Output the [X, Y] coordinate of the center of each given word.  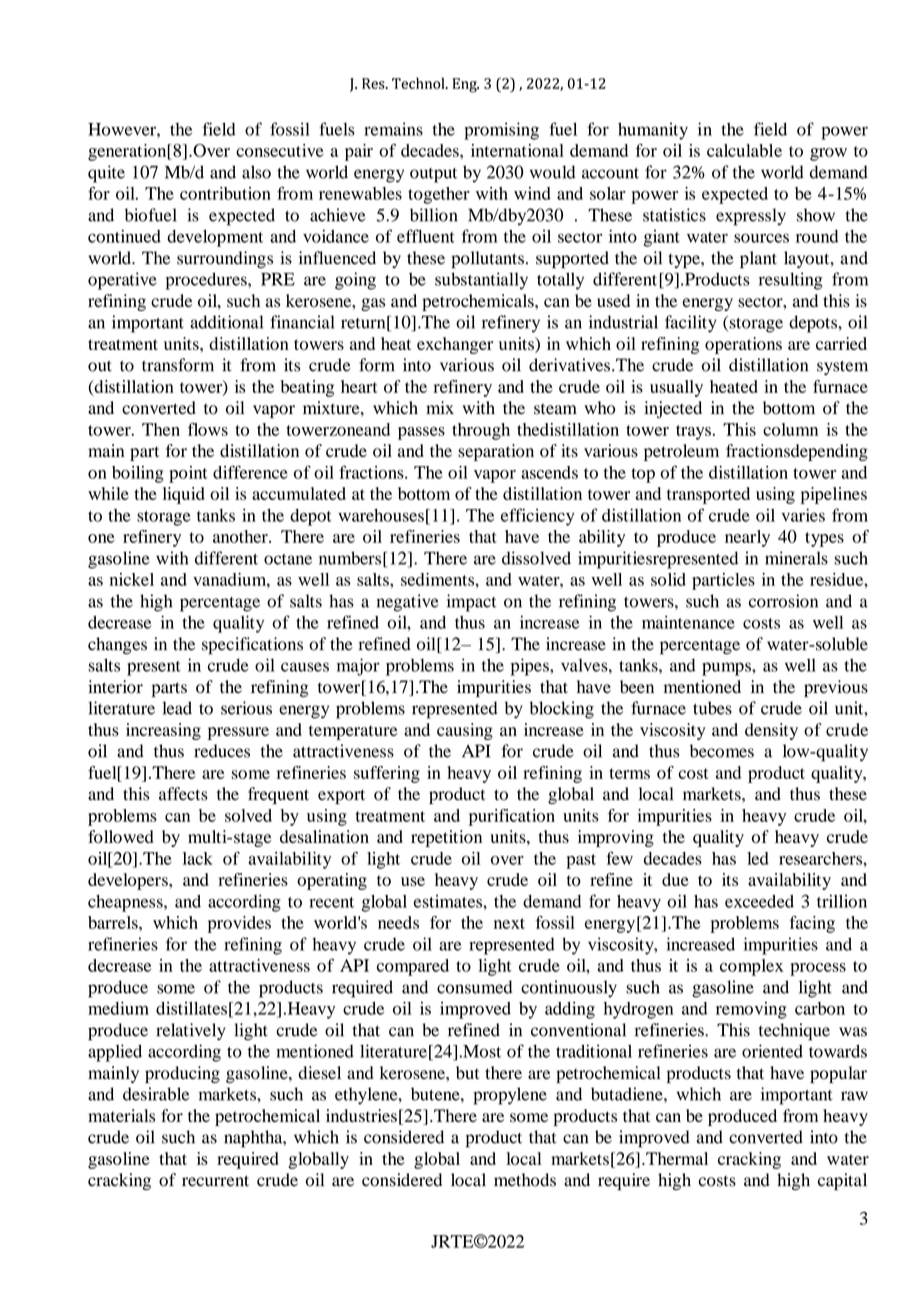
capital [842, 1182]
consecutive [280, 150]
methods [525, 1180]
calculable [744, 150]
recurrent [215, 1181]
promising [501, 131]
